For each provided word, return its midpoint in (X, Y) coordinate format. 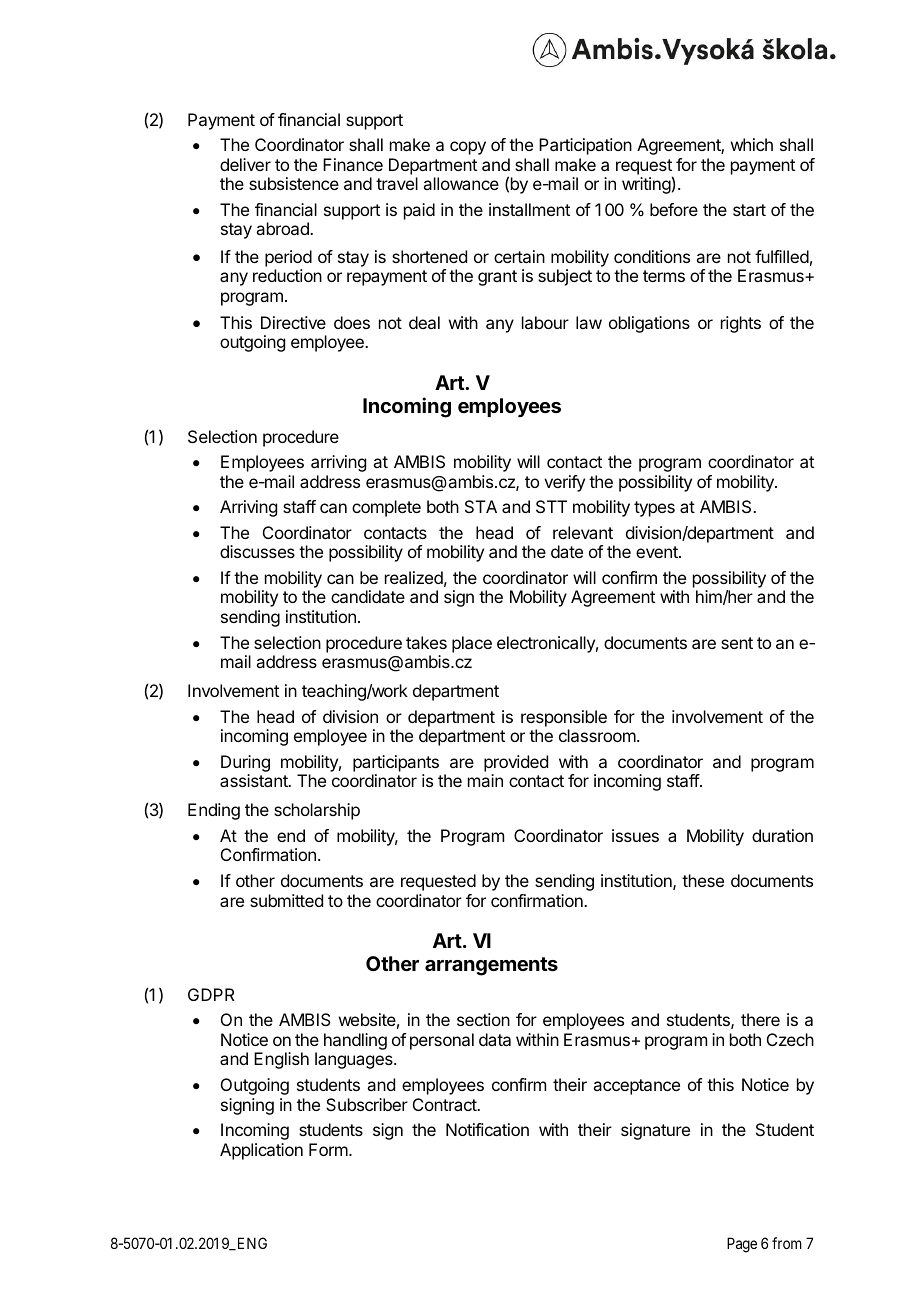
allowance (461, 183)
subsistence (294, 183)
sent (737, 643)
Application (261, 1151)
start (749, 210)
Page (742, 1245)
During (245, 763)
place (472, 644)
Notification (487, 1129)
